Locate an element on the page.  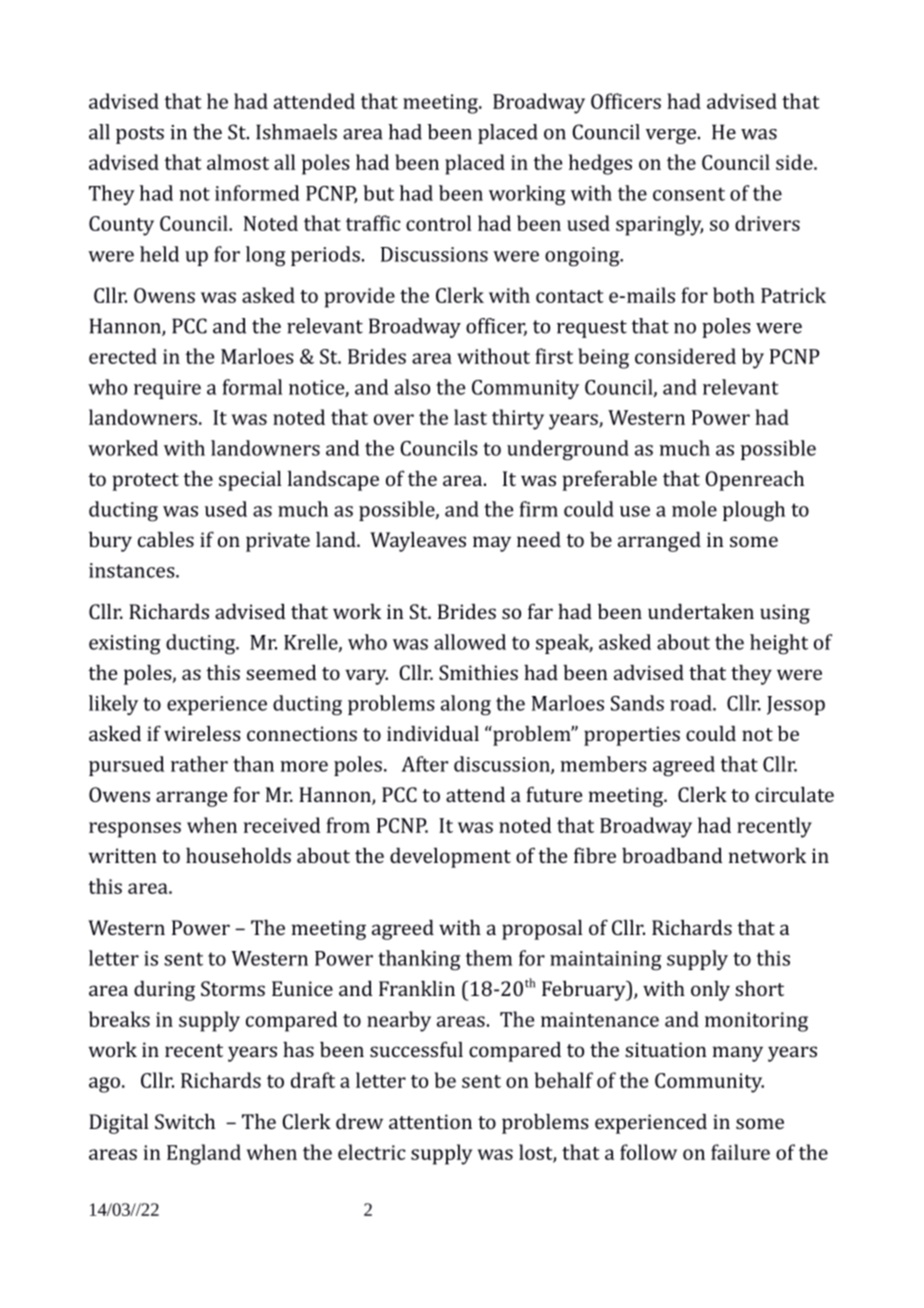
during is located at coordinates (164, 991).
